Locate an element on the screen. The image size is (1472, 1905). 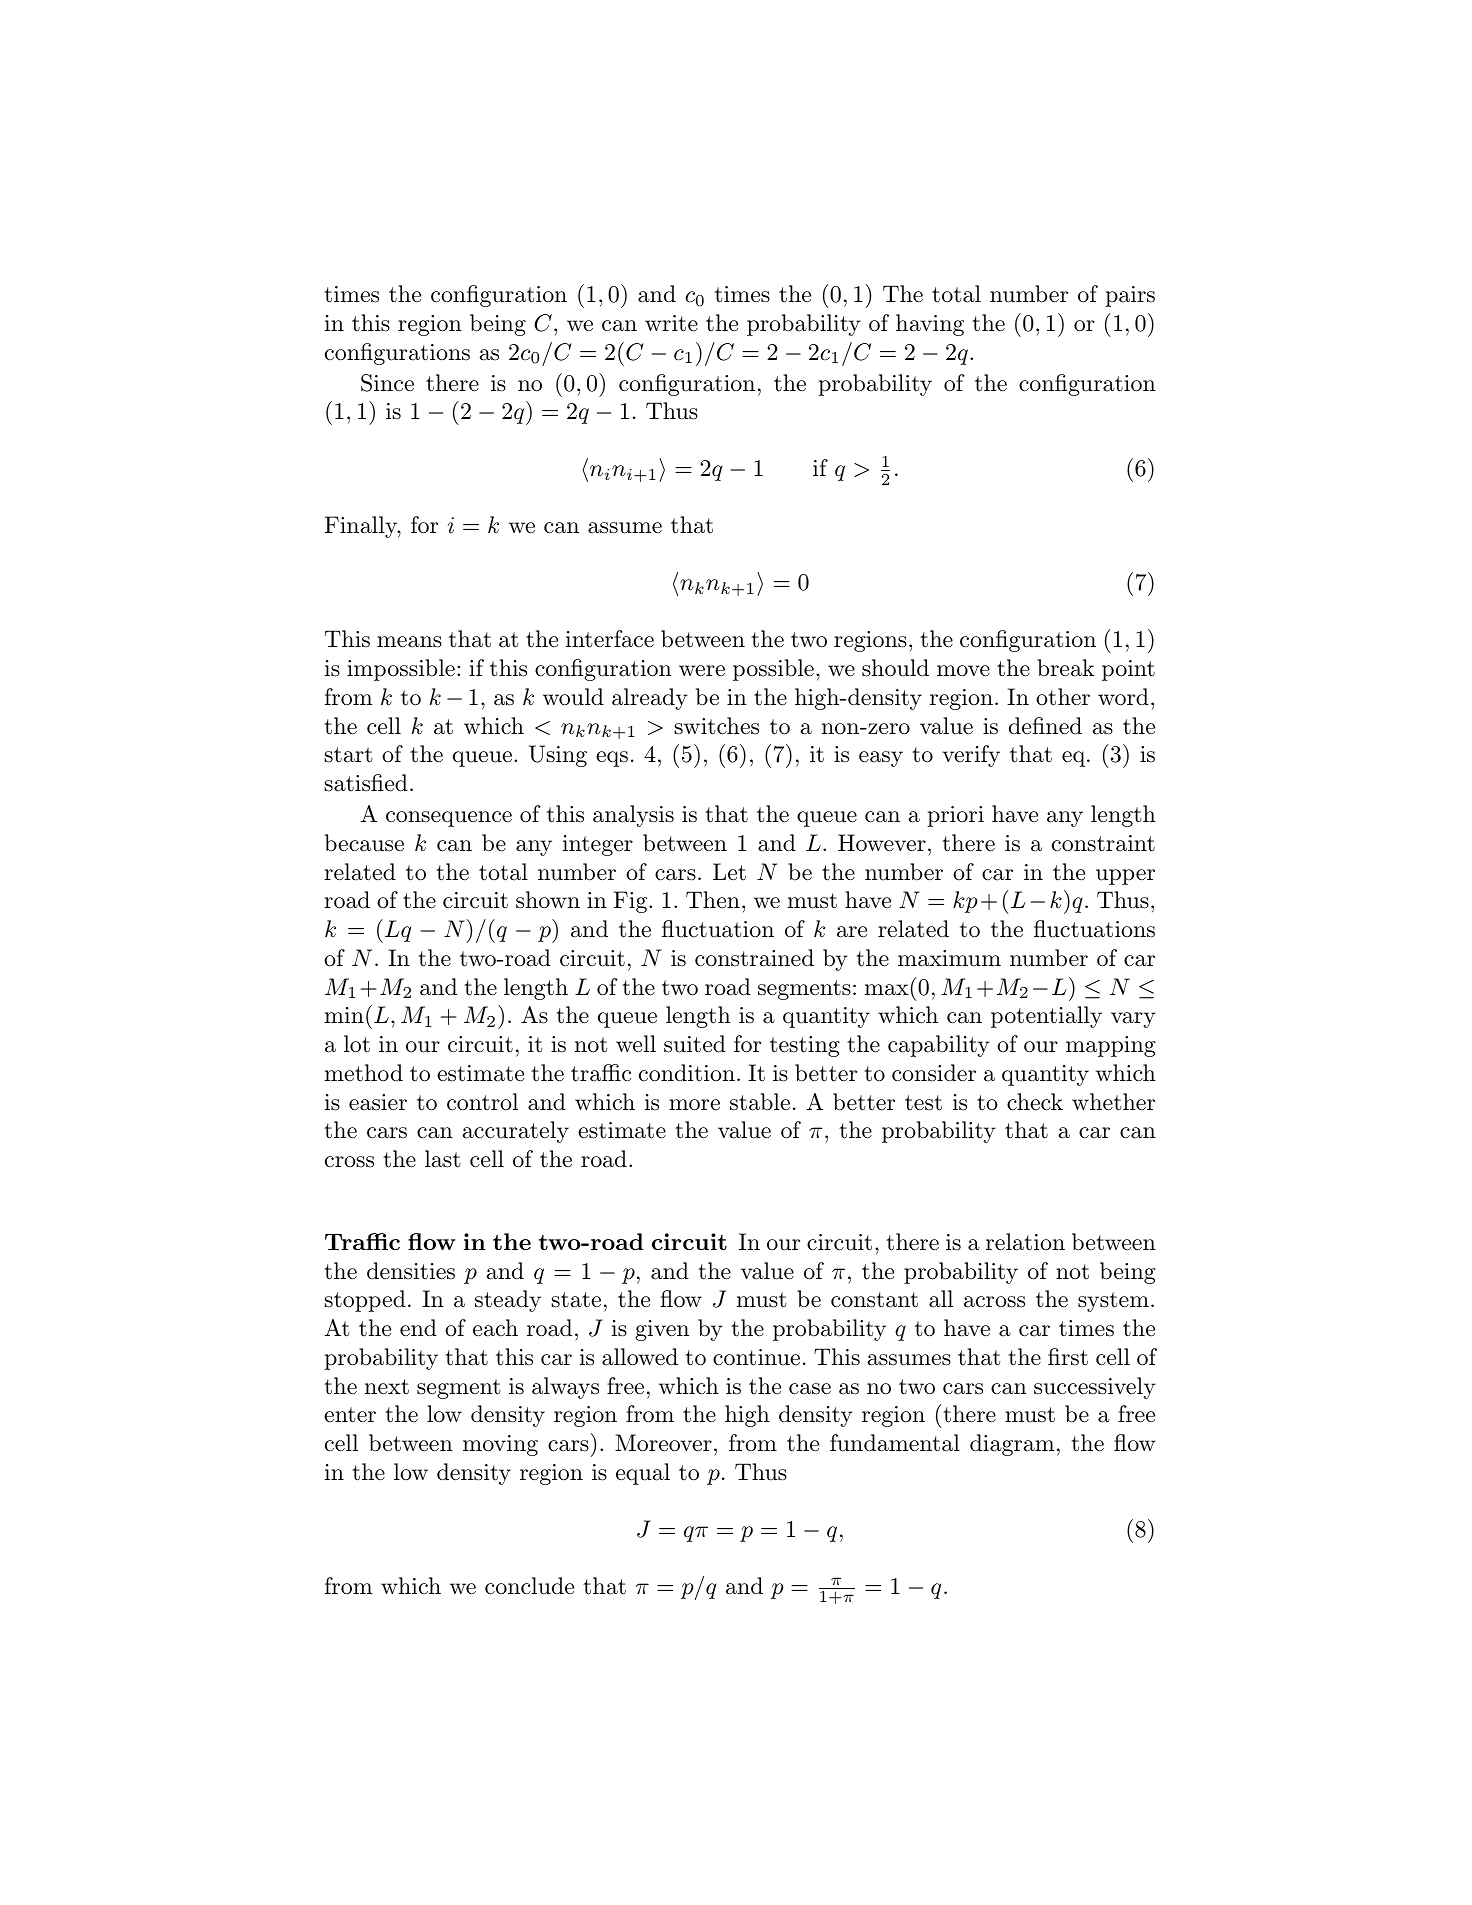
Since is located at coordinates (387, 383).
